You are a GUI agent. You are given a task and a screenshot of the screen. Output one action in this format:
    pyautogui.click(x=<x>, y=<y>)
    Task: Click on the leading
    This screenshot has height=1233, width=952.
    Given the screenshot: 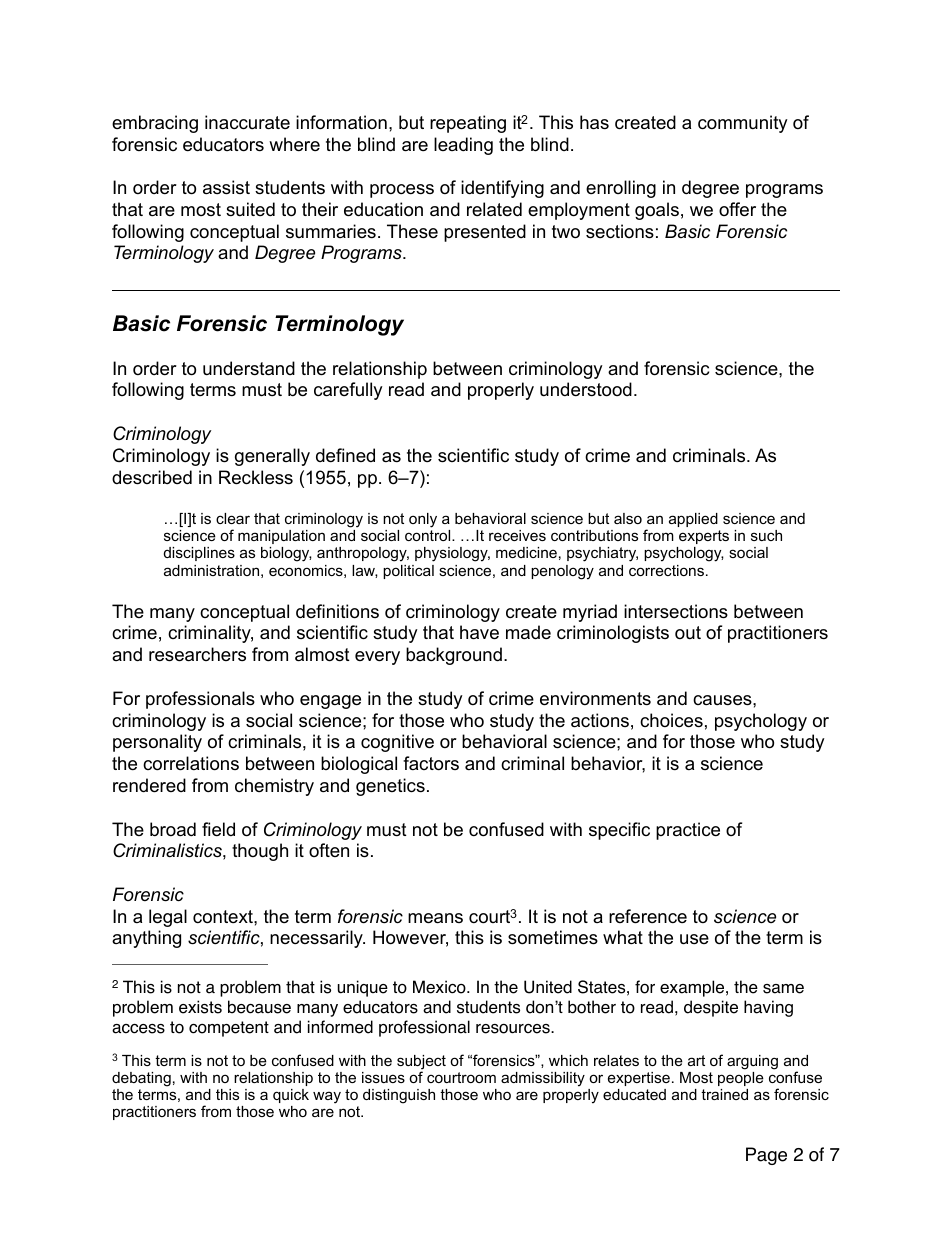 What is the action you would take?
    pyautogui.click(x=463, y=146)
